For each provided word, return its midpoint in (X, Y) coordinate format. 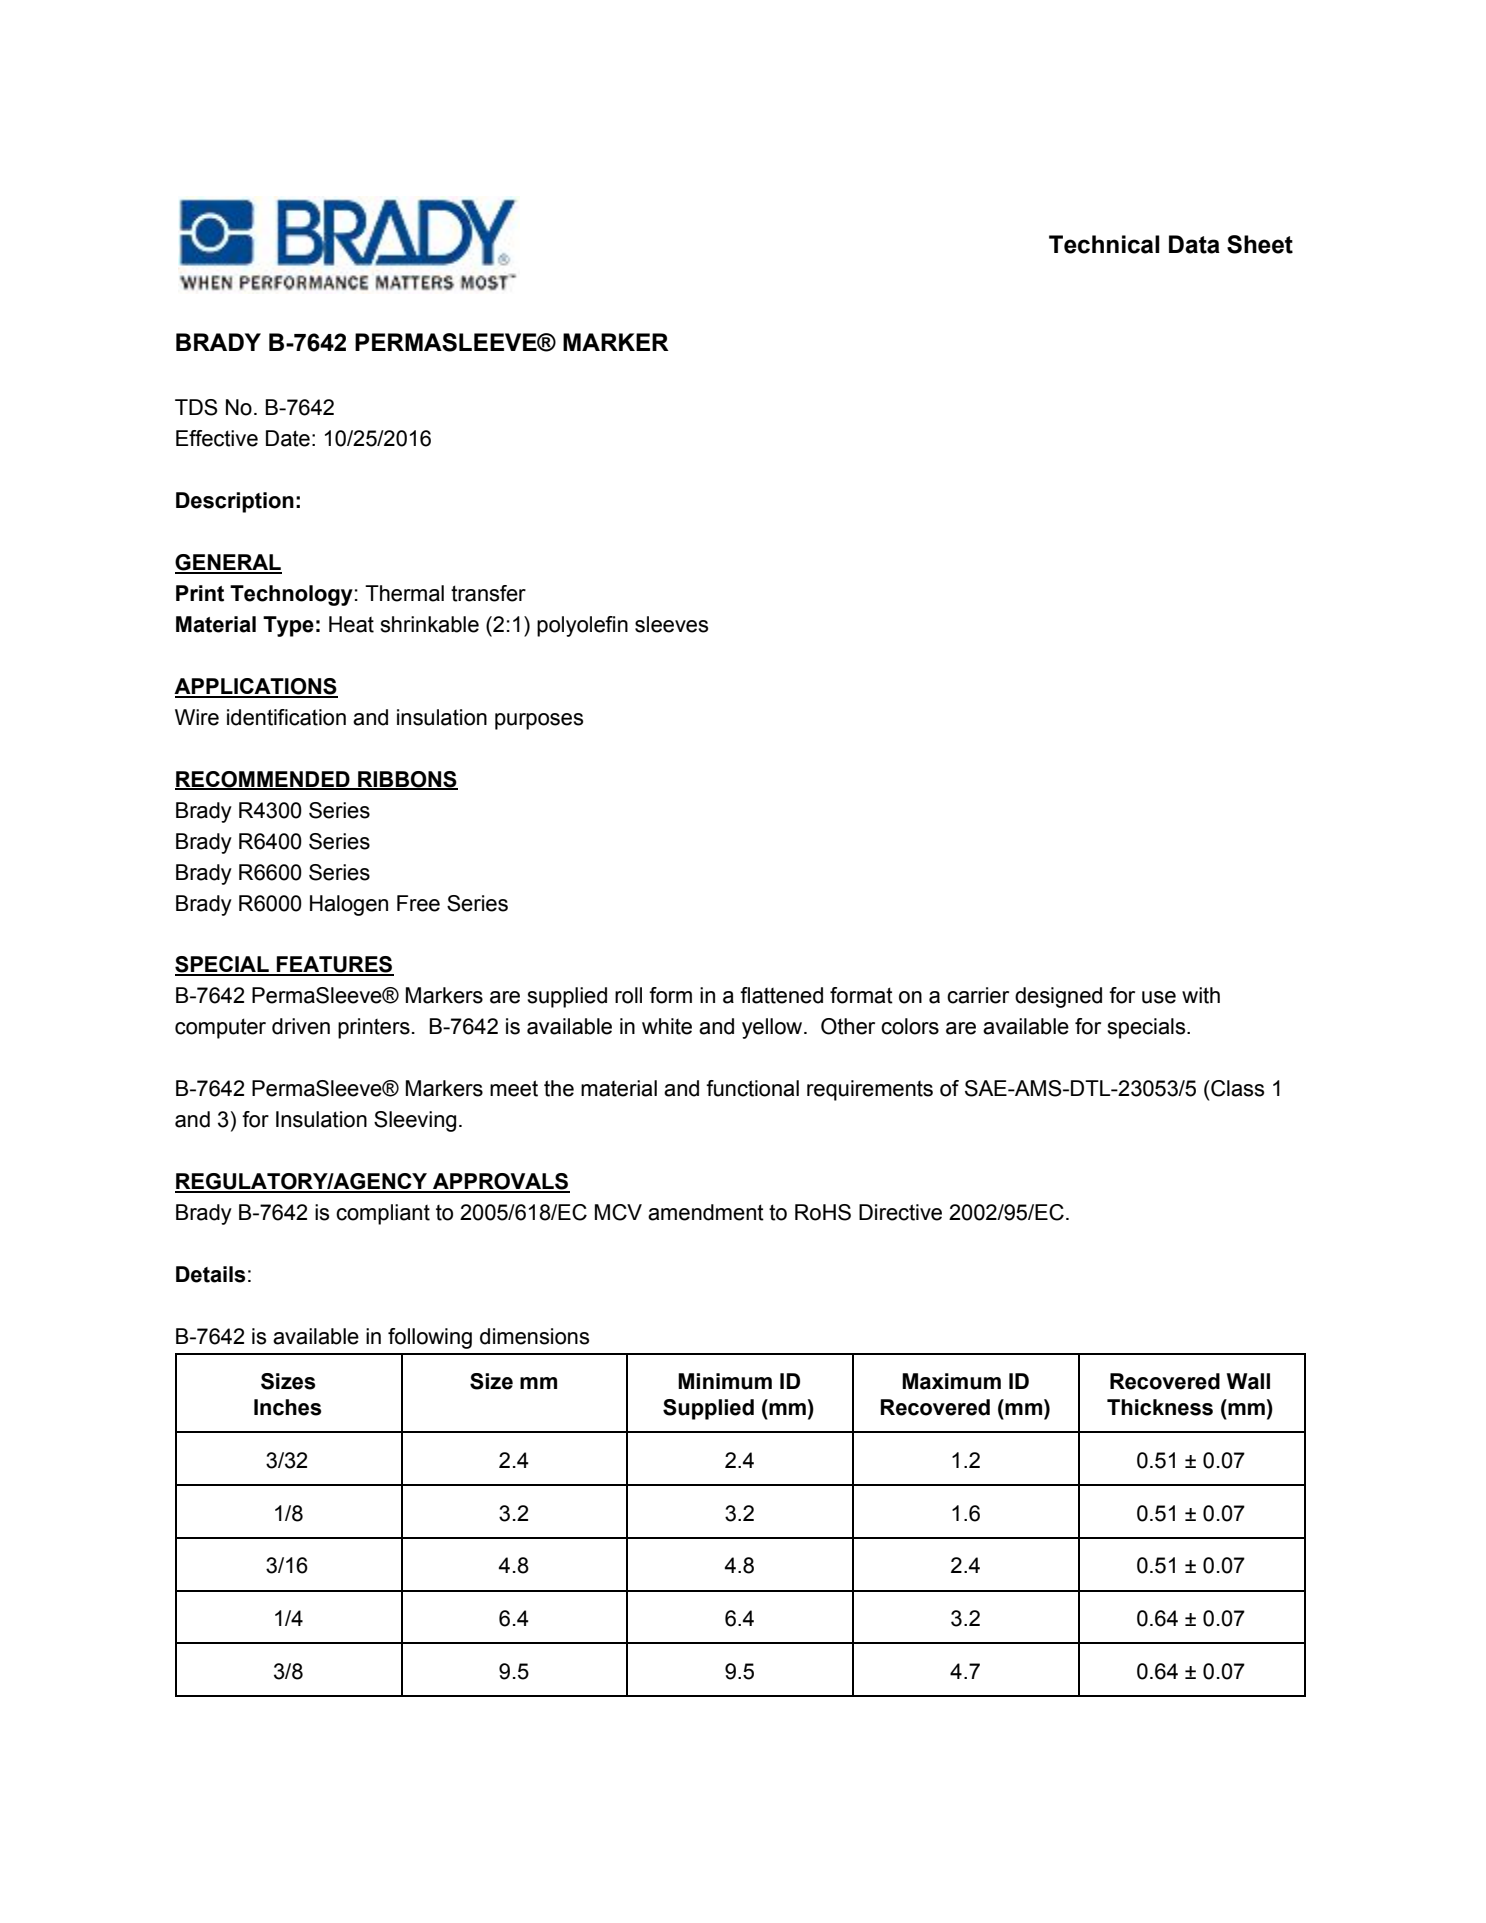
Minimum (725, 1381)
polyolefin (582, 626)
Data (1194, 244)
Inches (288, 1407)
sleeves (671, 624)
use (1159, 997)
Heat (351, 624)
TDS (196, 407)
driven (301, 1026)
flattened (781, 995)
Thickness (1160, 1407)
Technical (1104, 244)
